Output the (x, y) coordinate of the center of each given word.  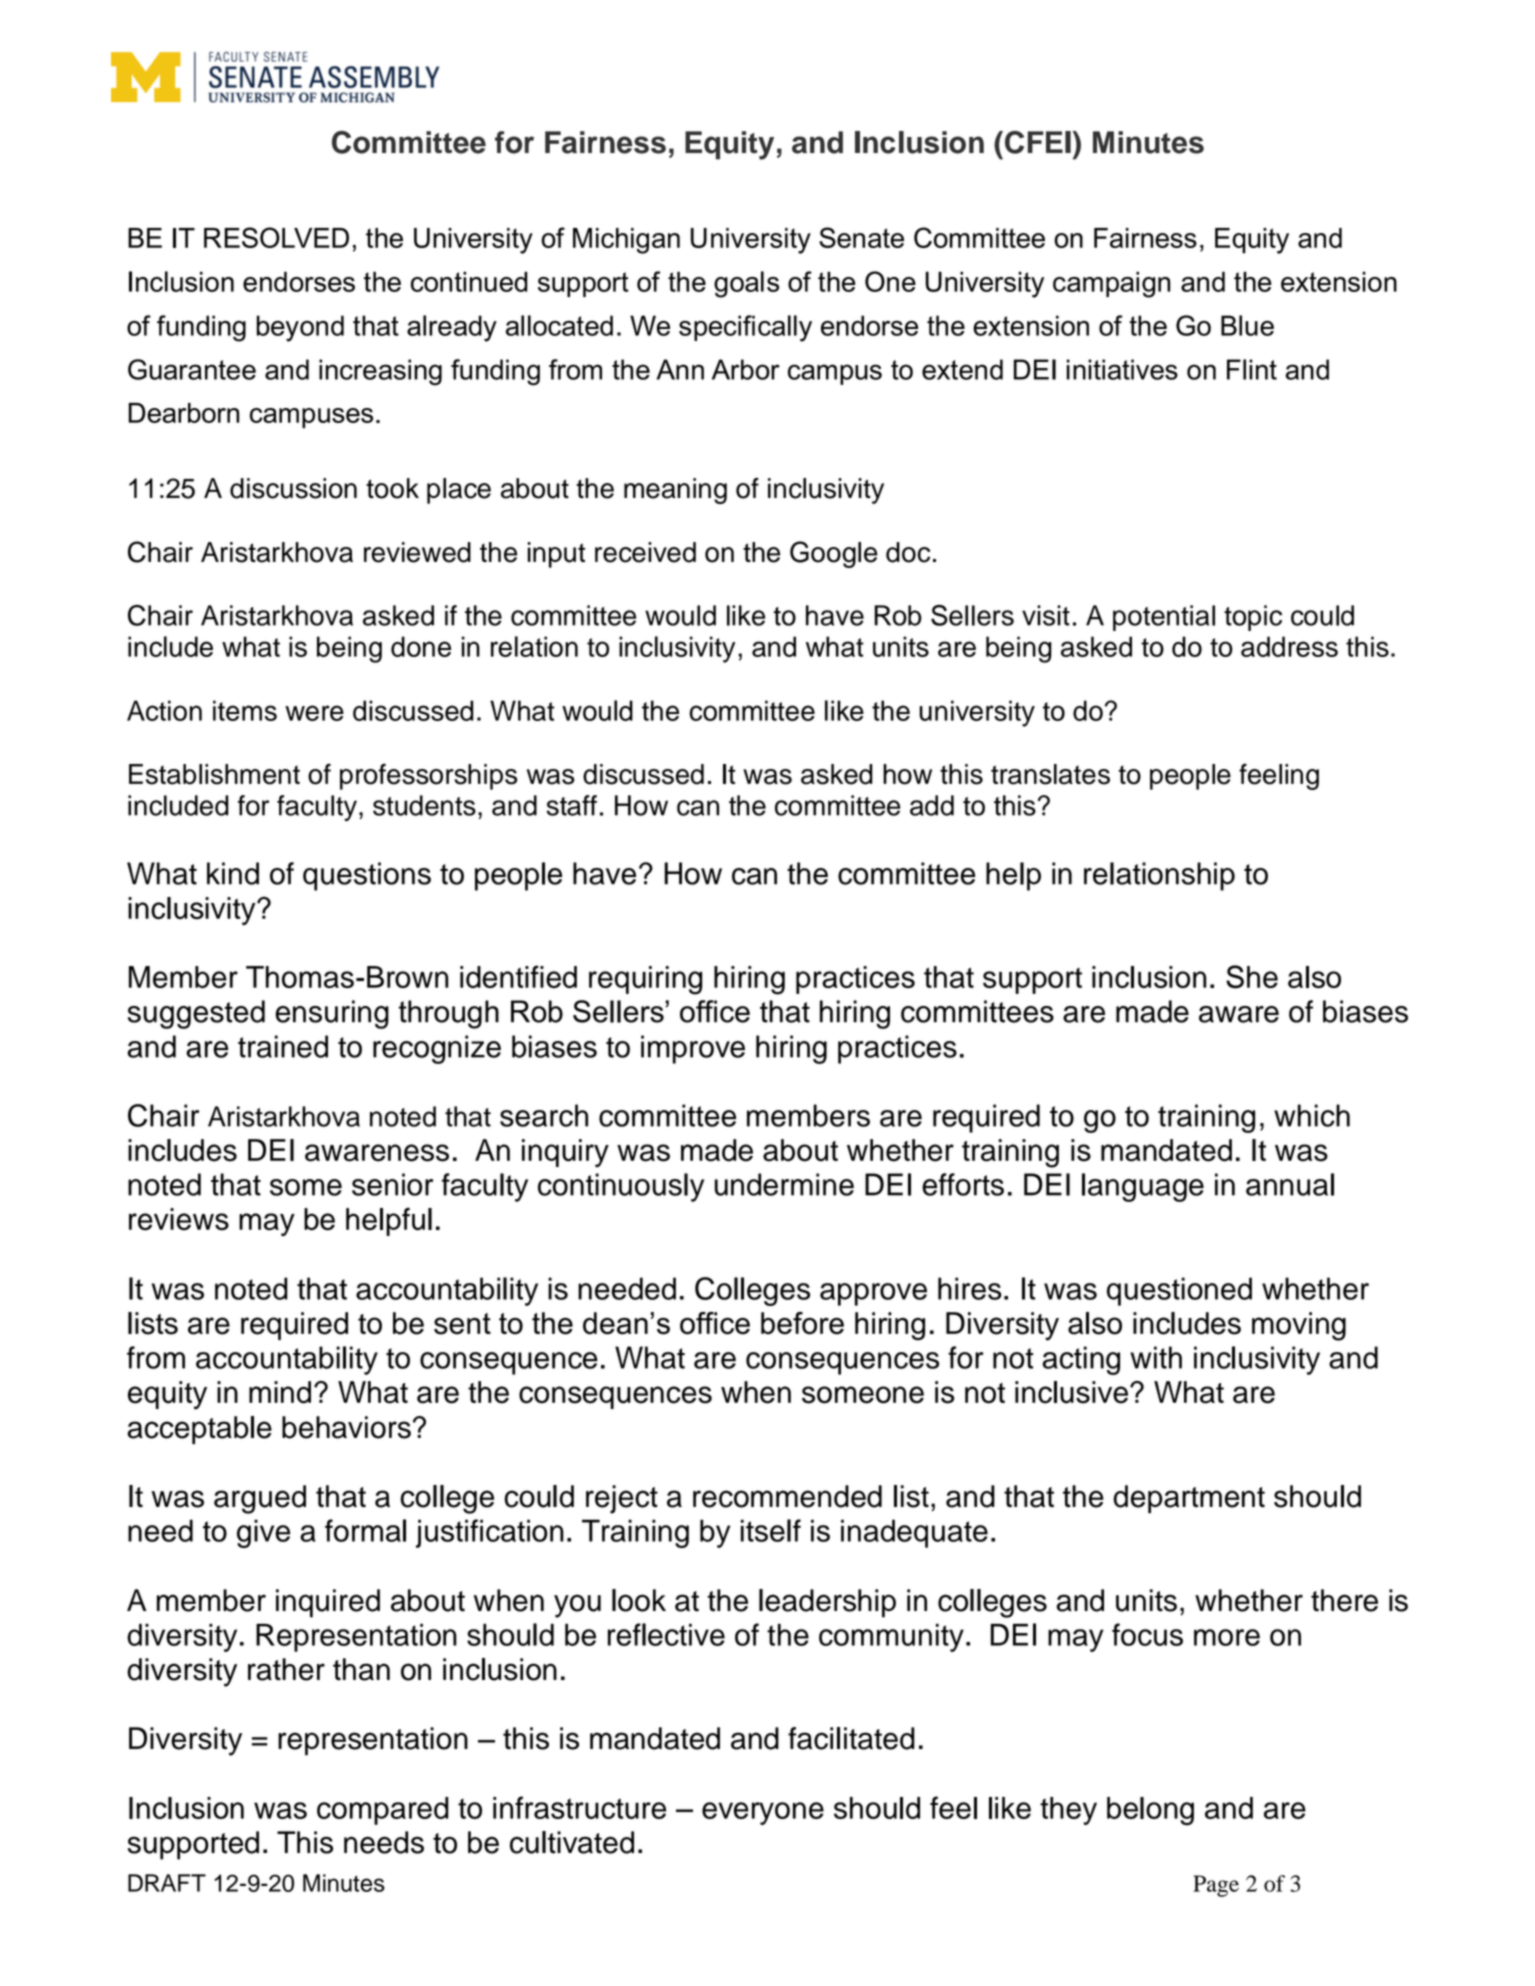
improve (693, 1049)
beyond (300, 328)
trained (283, 1046)
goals (746, 284)
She (1252, 977)
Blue (1247, 325)
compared (383, 1811)
